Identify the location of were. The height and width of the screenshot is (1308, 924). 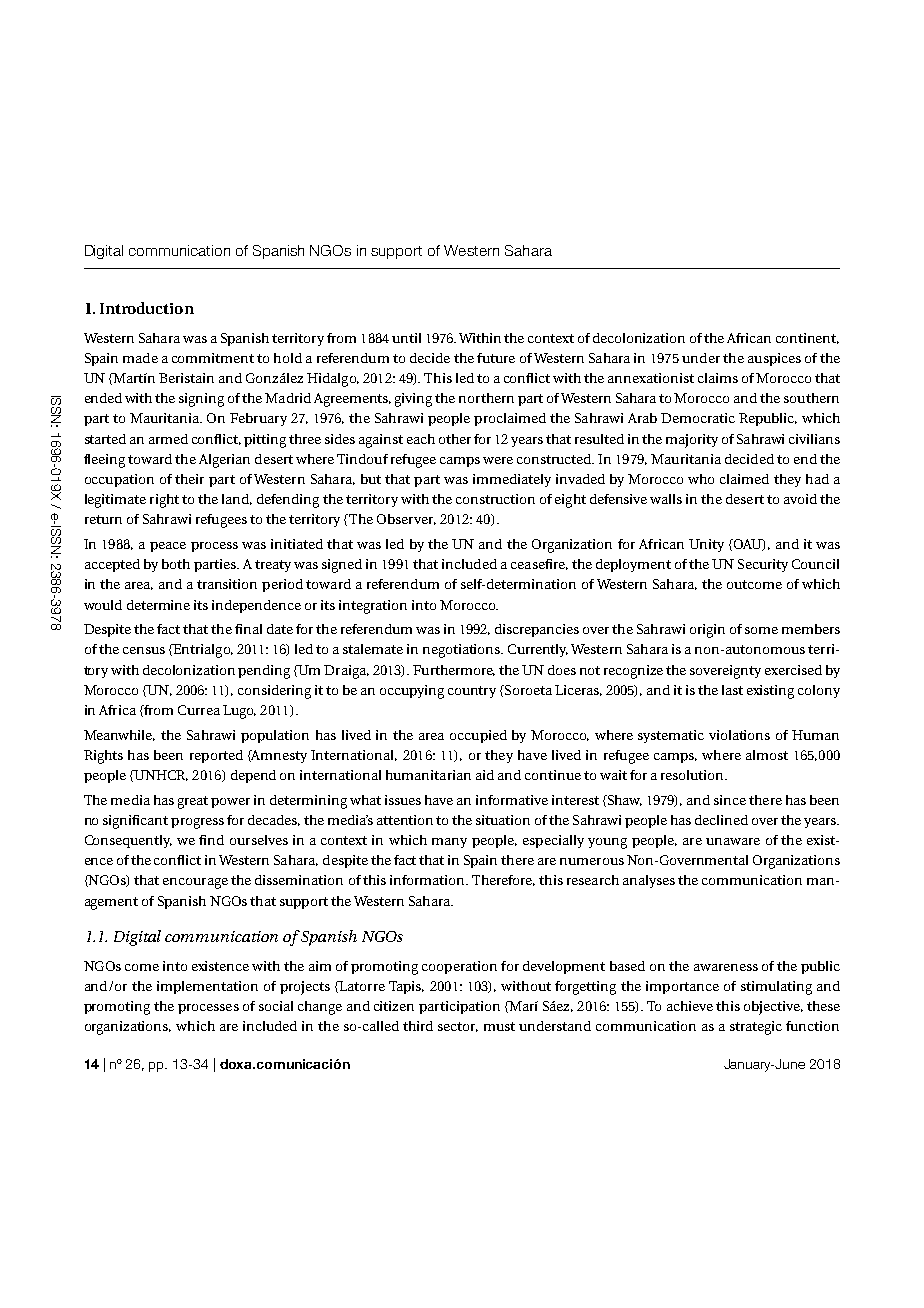
(498, 460).
